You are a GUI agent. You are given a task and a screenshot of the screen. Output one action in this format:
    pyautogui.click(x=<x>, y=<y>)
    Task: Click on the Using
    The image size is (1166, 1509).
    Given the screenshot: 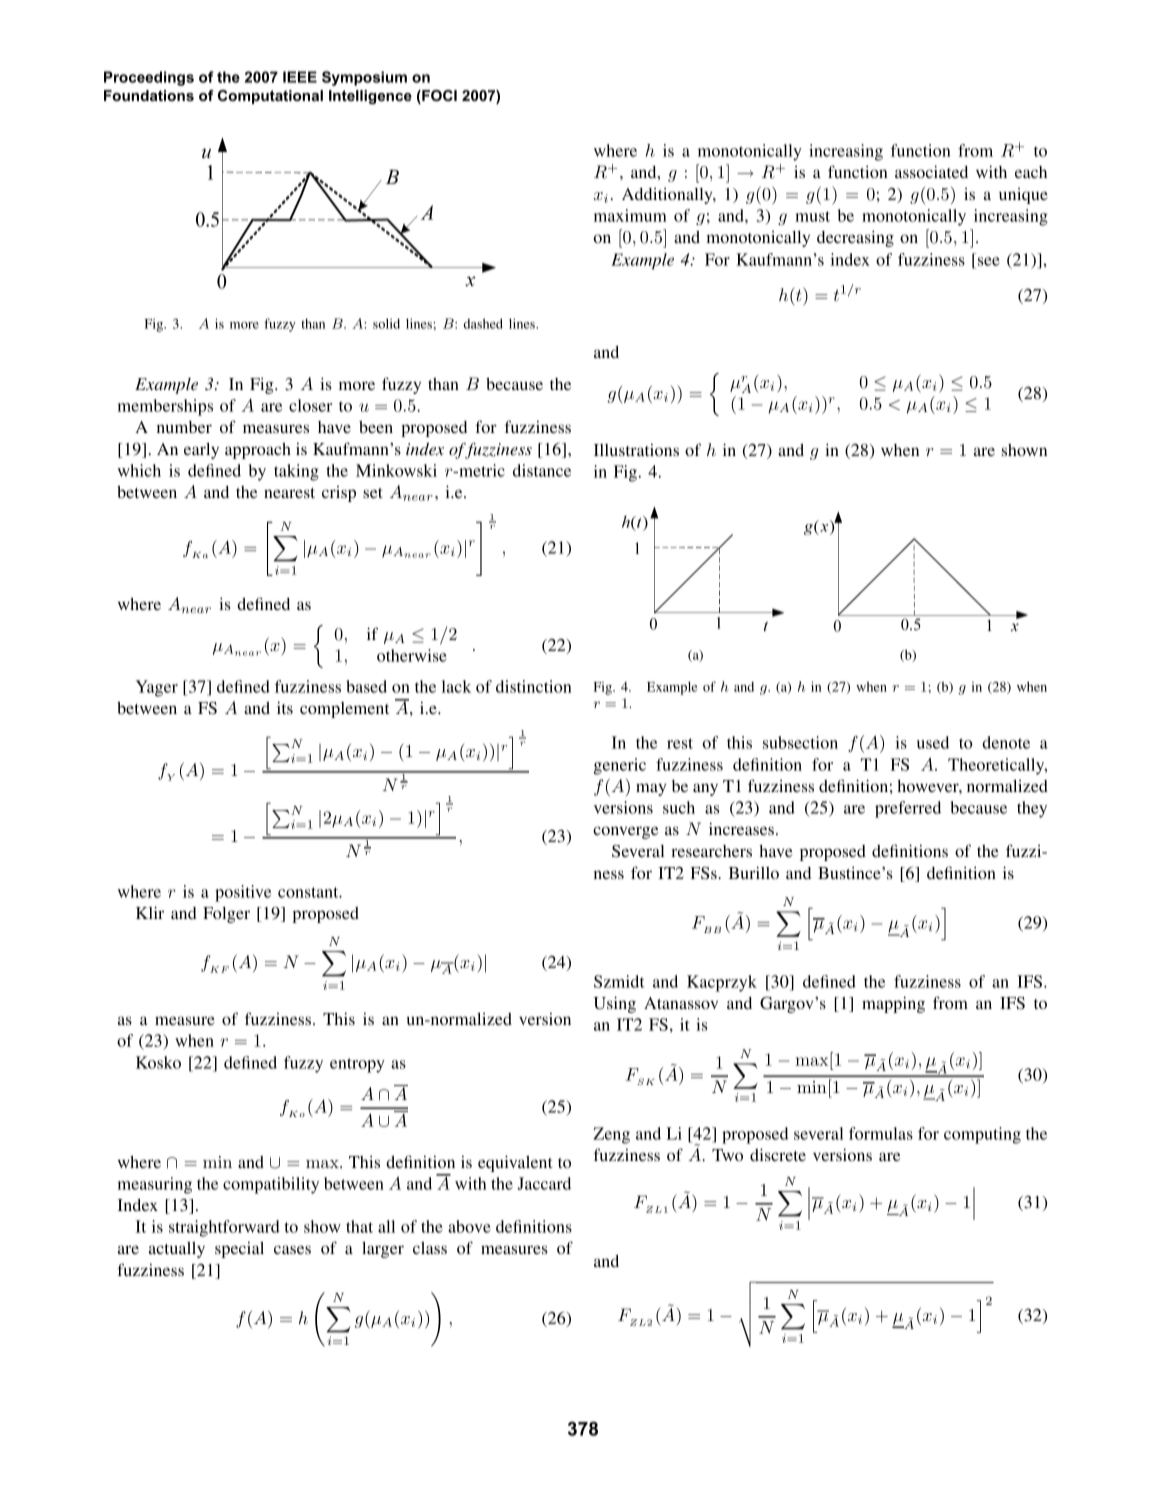 What is the action you would take?
    pyautogui.click(x=615, y=1004)
